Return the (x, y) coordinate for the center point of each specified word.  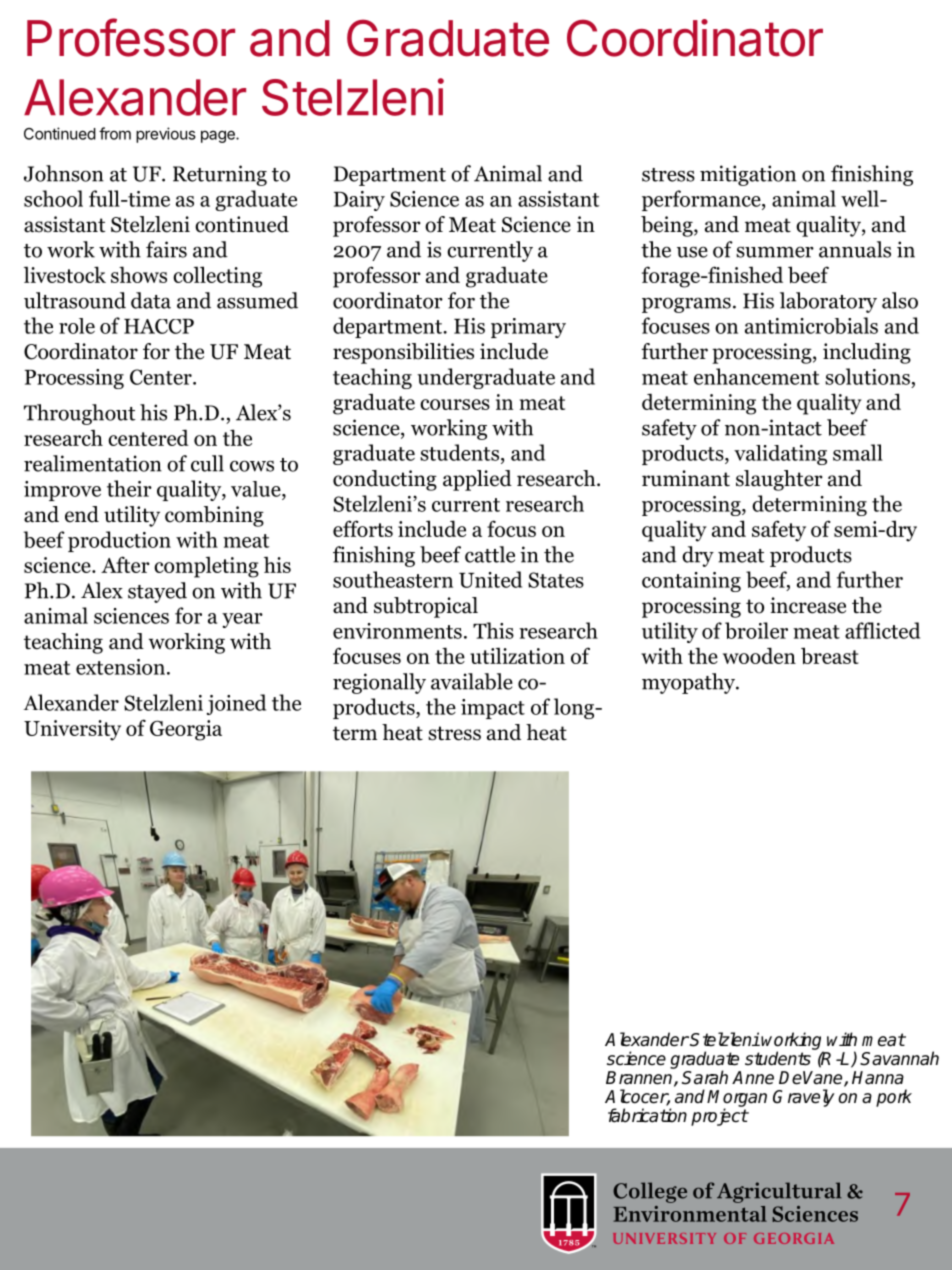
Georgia (186, 730)
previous (166, 135)
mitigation (748, 175)
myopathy (689, 683)
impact (493, 709)
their (129, 488)
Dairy (359, 201)
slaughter (779, 480)
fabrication (647, 1115)
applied (477, 480)
